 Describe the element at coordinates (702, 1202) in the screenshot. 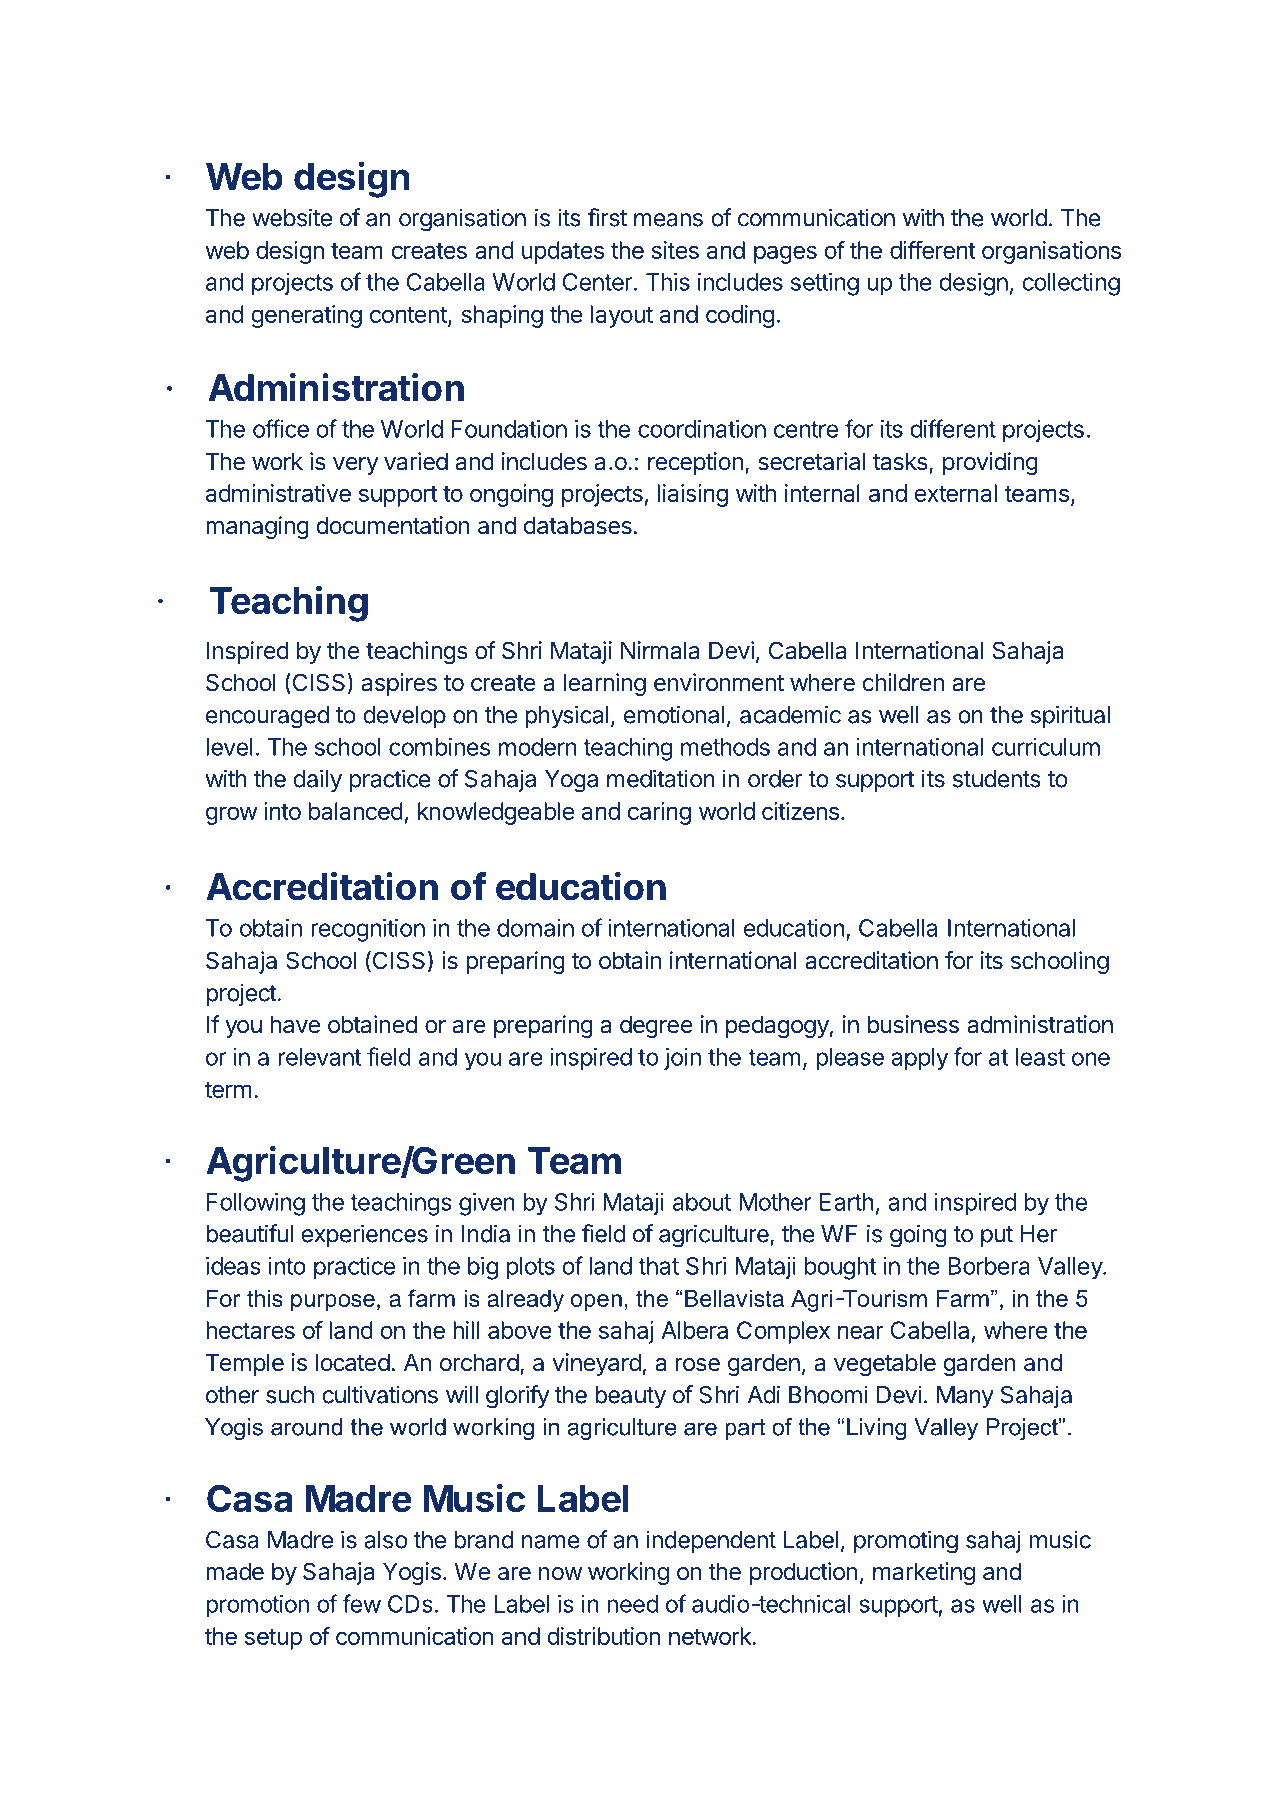

I see `about` at that location.
